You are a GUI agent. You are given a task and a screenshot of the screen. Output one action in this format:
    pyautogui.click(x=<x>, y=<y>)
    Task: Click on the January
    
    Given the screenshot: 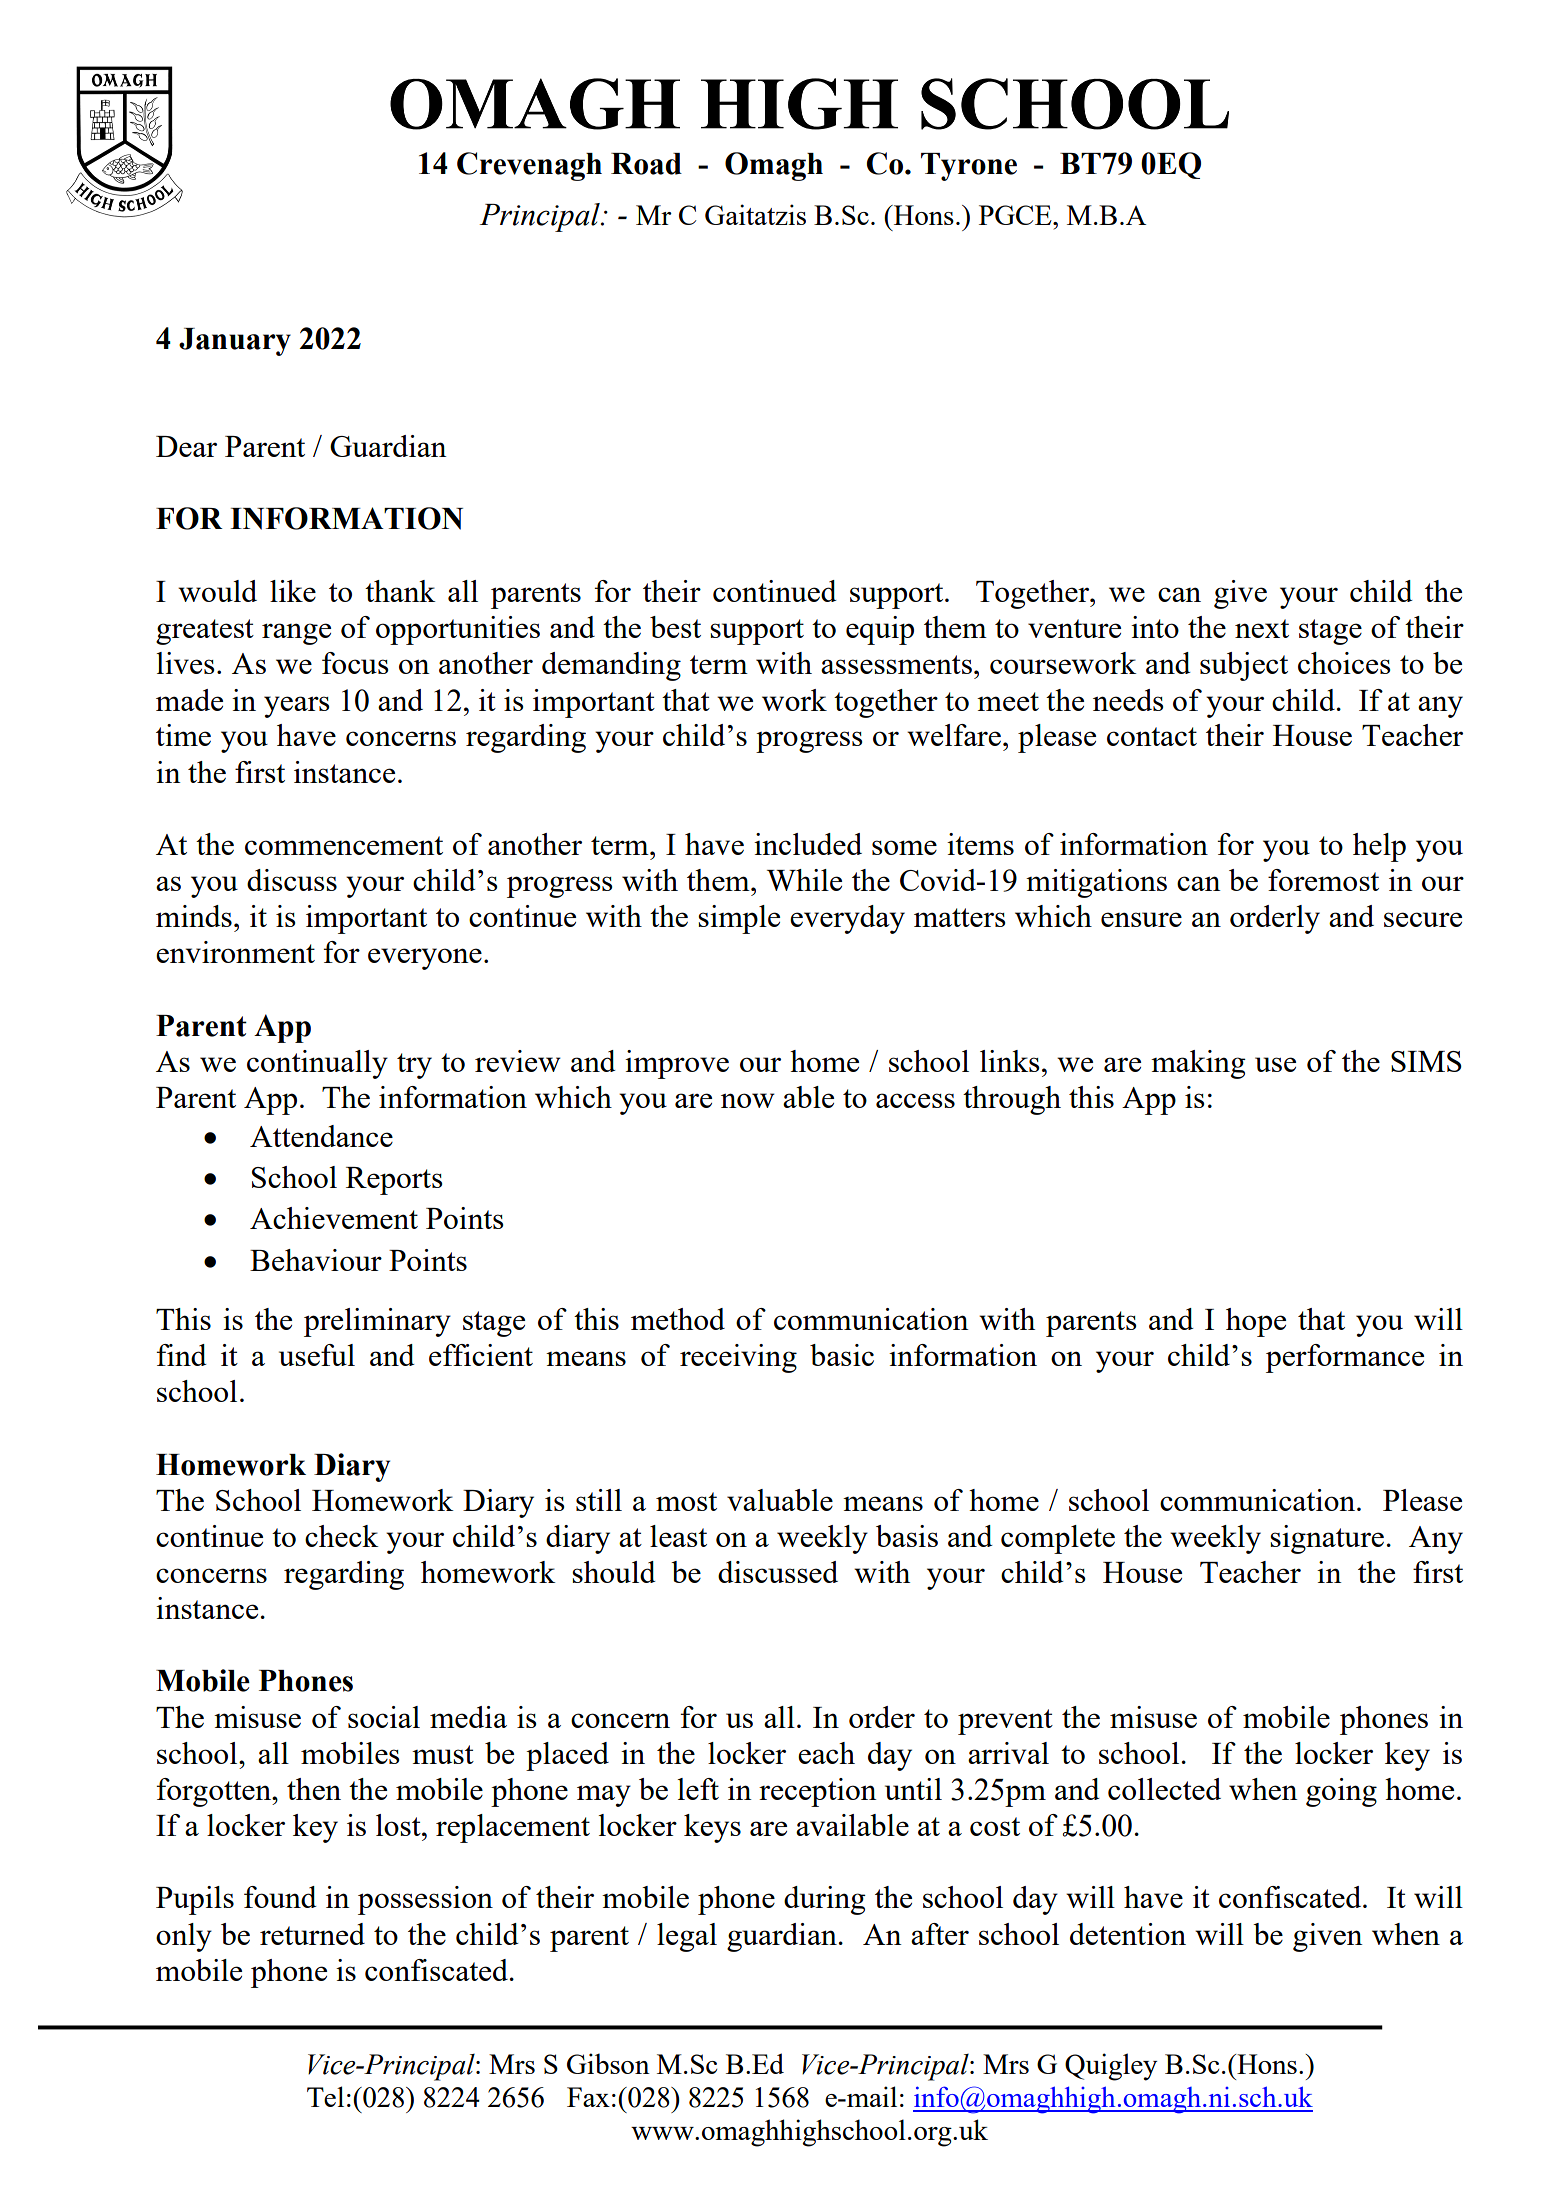 What is the action you would take?
    pyautogui.click(x=235, y=342)
